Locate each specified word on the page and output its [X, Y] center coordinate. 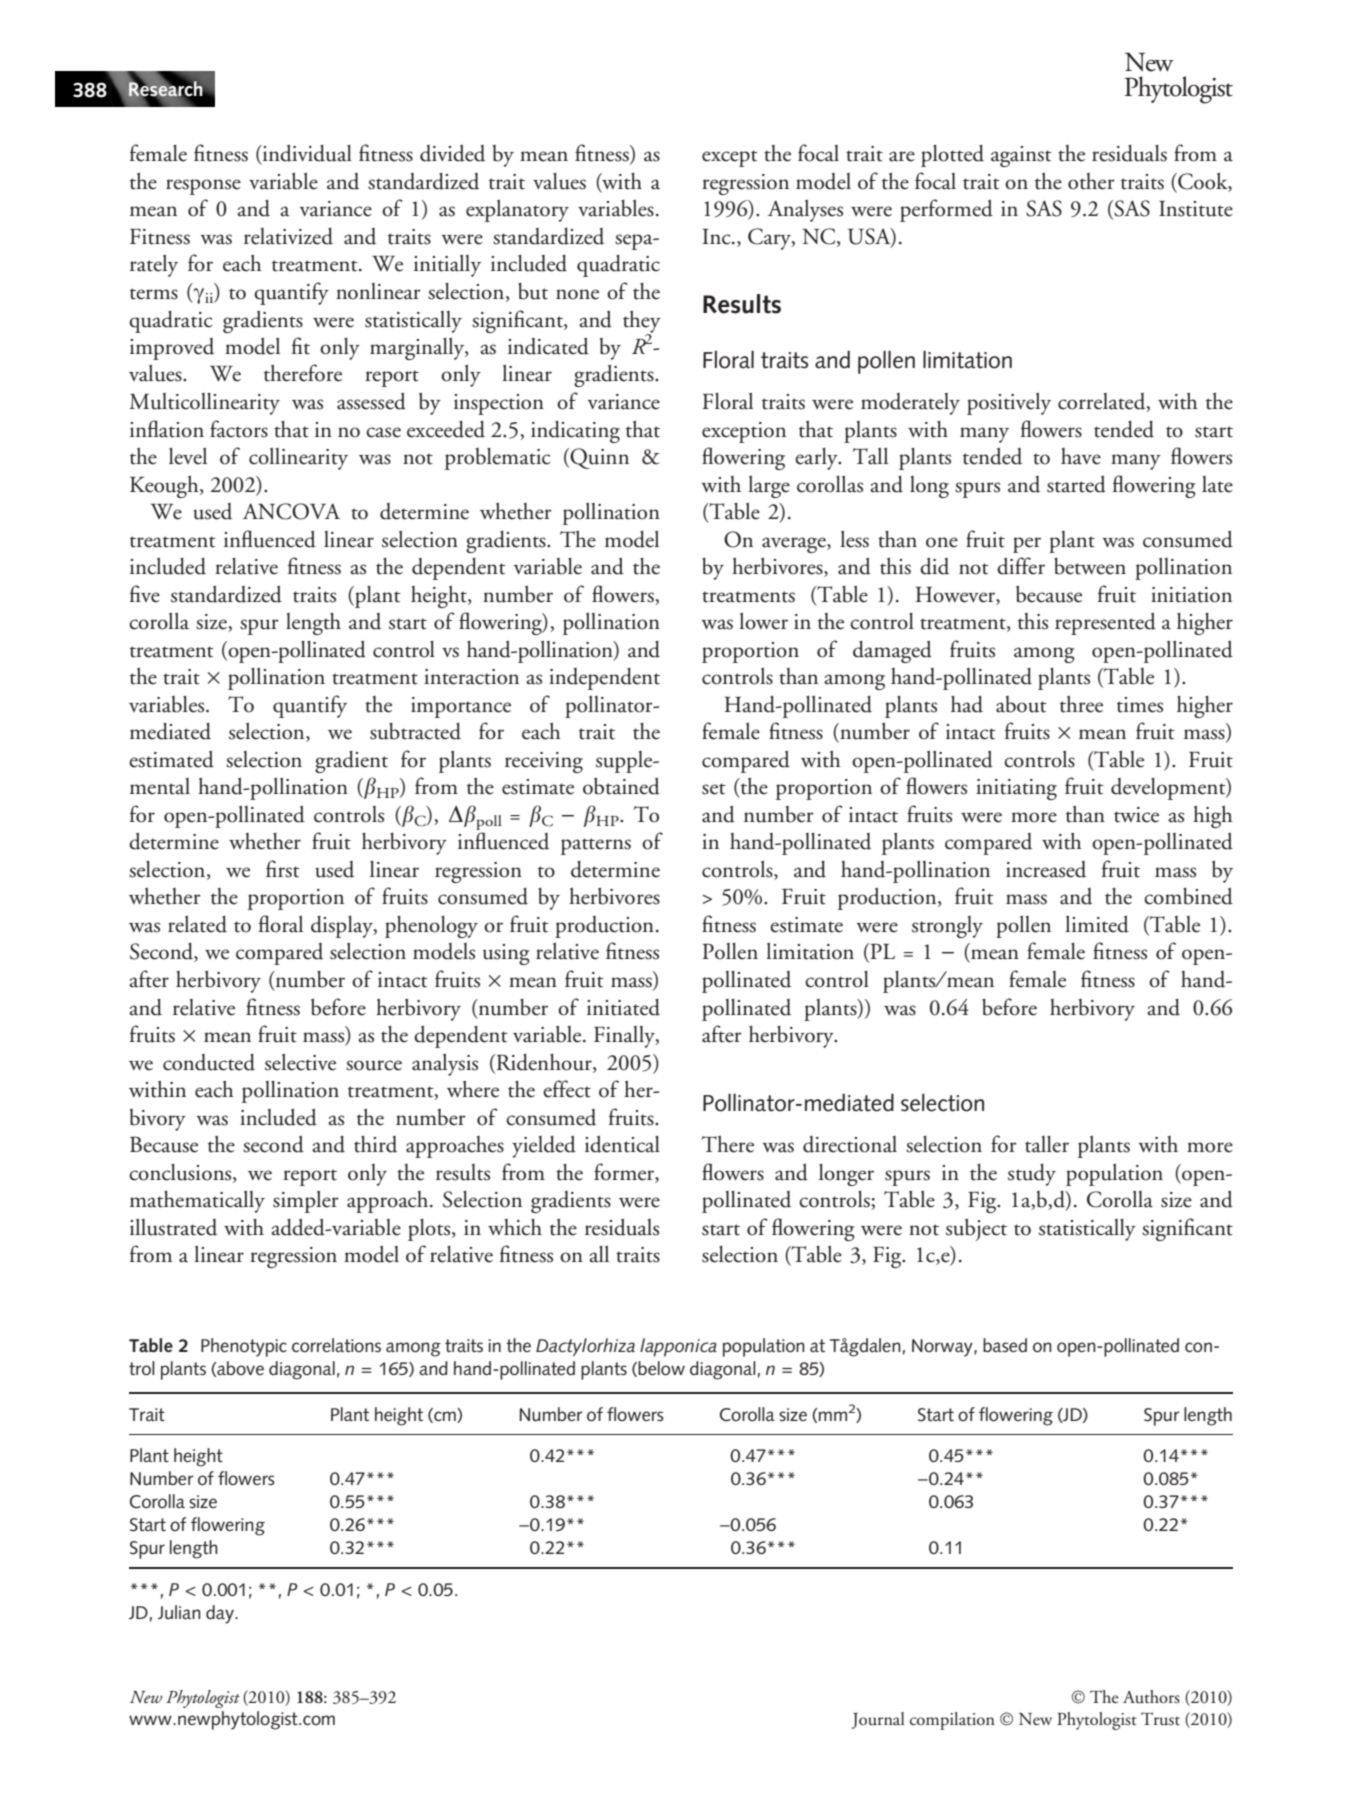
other [1091, 181]
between [1090, 566]
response [203, 187]
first [283, 869]
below [661, 1368]
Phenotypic [244, 1347]
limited [1097, 924]
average [795, 545]
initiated [623, 1007]
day [221, 1614]
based [1005, 1345]
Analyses [805, 210]
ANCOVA [291, 511]
